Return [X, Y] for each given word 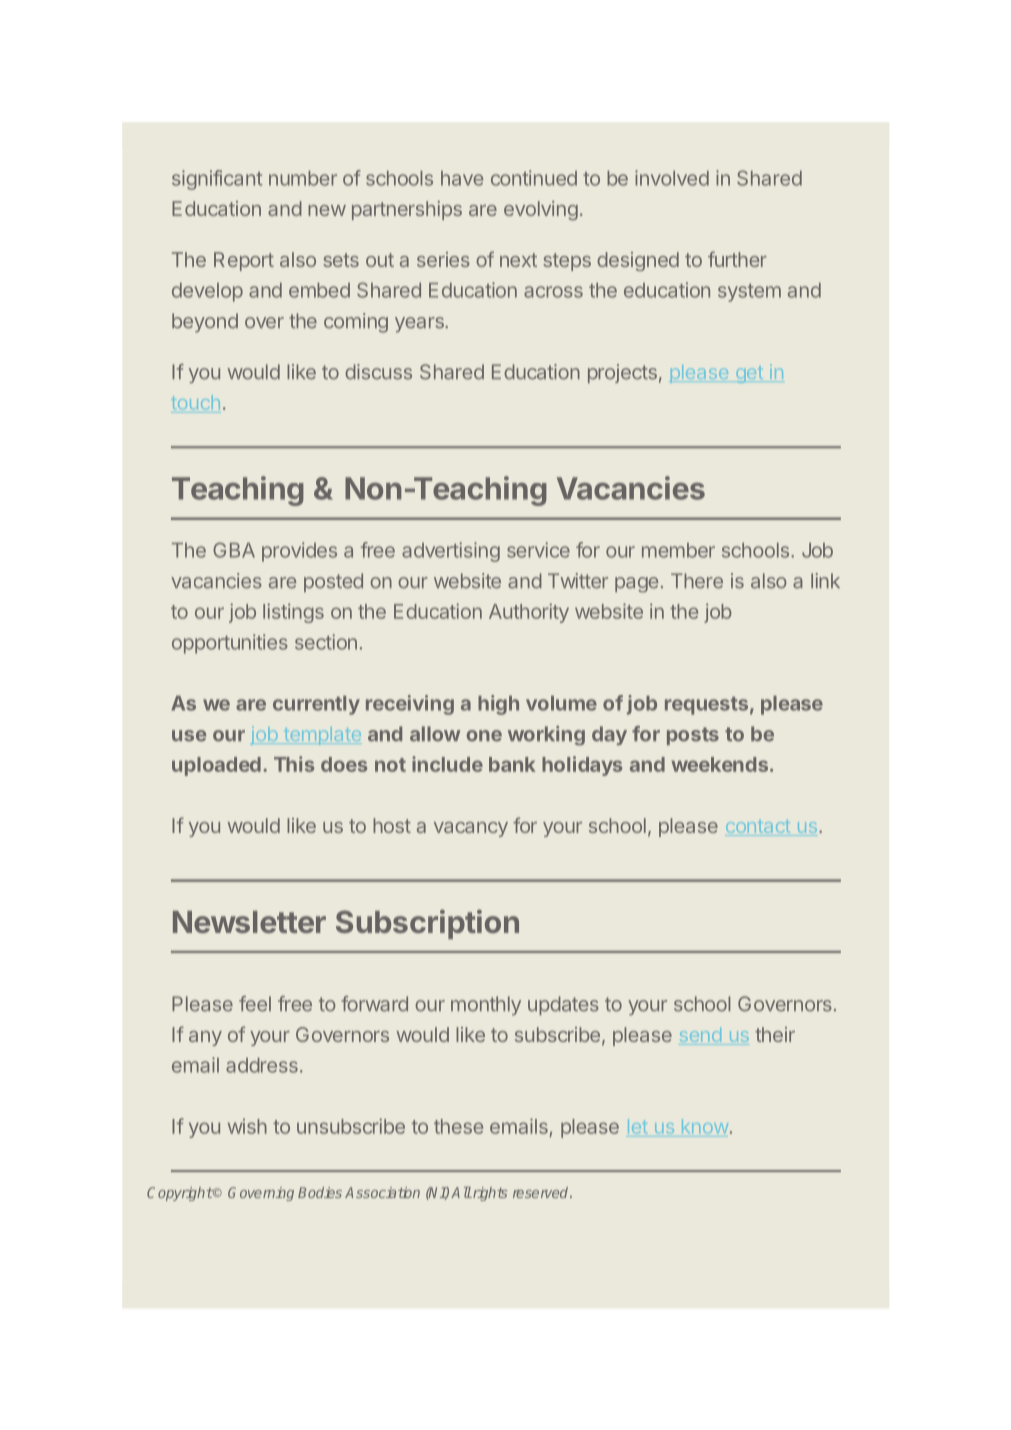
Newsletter [249, 922]
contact [758, 828]
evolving [541, 210]
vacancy [471, 829]
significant [217, 180]
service [538, 550]
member [678, 550]
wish [247, 1126]
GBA [234, 550]
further [737, 259]
